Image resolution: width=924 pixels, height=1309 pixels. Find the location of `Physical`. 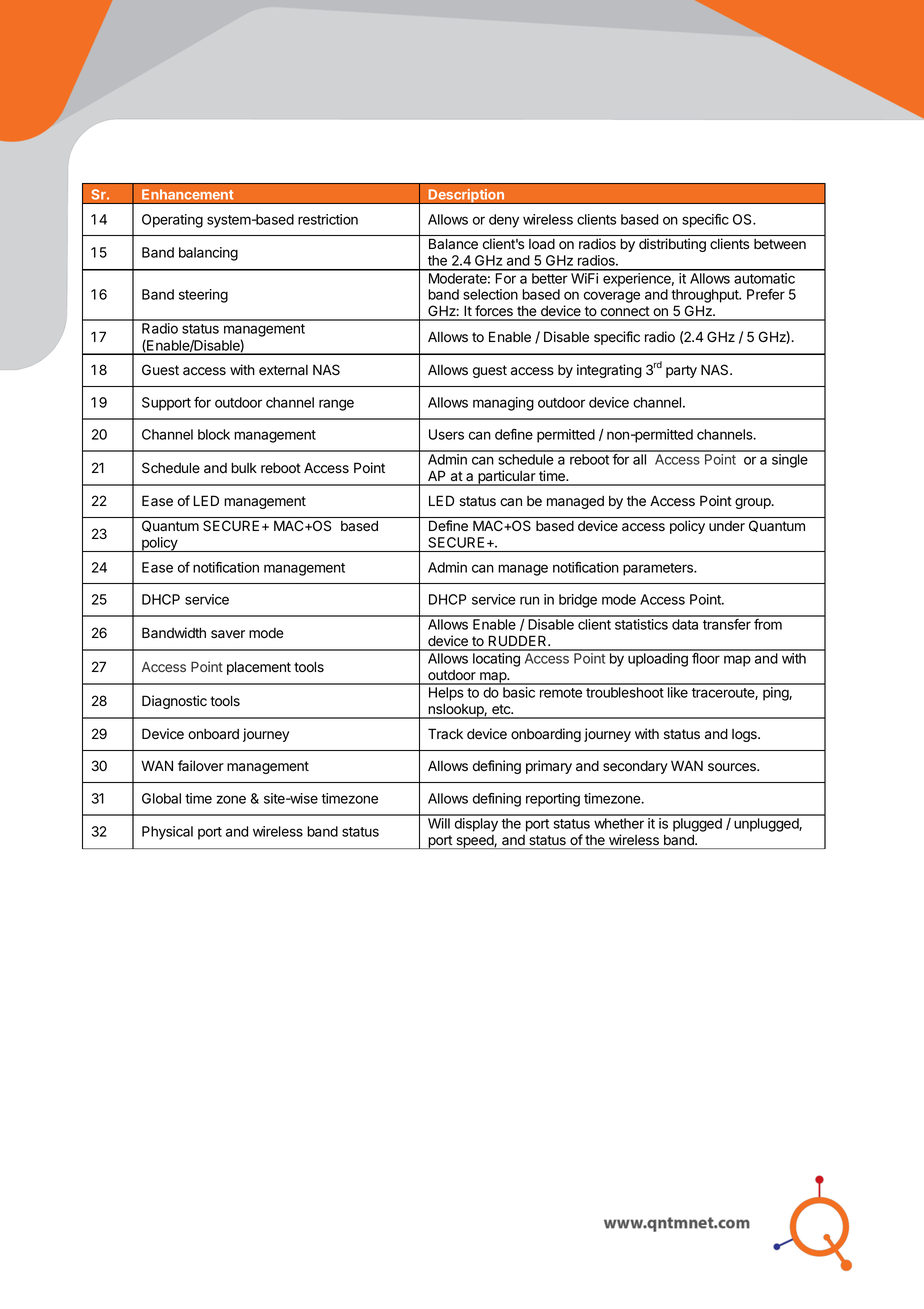

Physical is located at coordinates (167, 833).
